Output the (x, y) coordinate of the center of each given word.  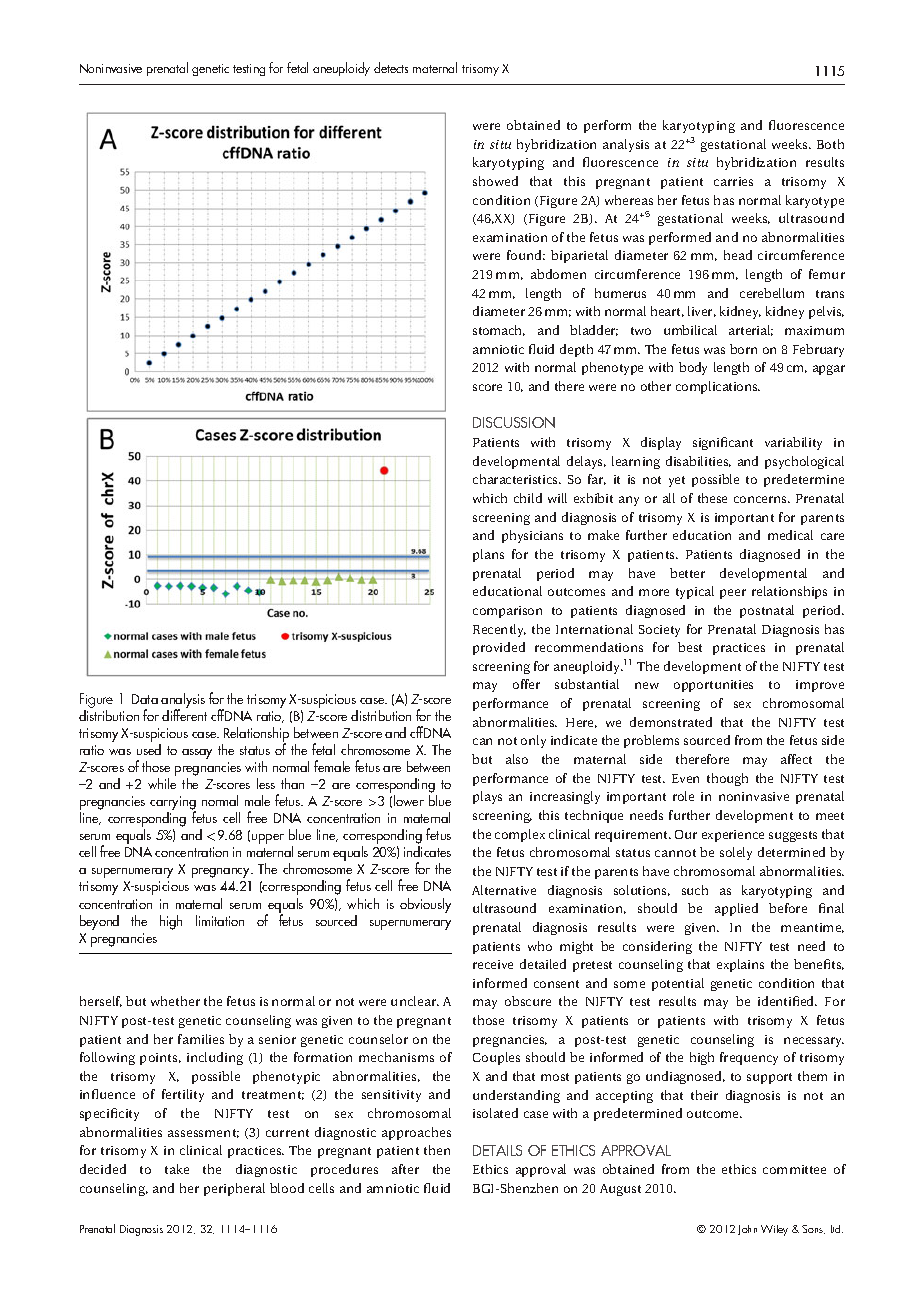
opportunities (713, 686)
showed (495, 181)
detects (391, 67)
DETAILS (497, 1150)
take (177, 1169)
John (747, 1230)
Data (145, 699)
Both (830, 144)
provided (499, 648)
